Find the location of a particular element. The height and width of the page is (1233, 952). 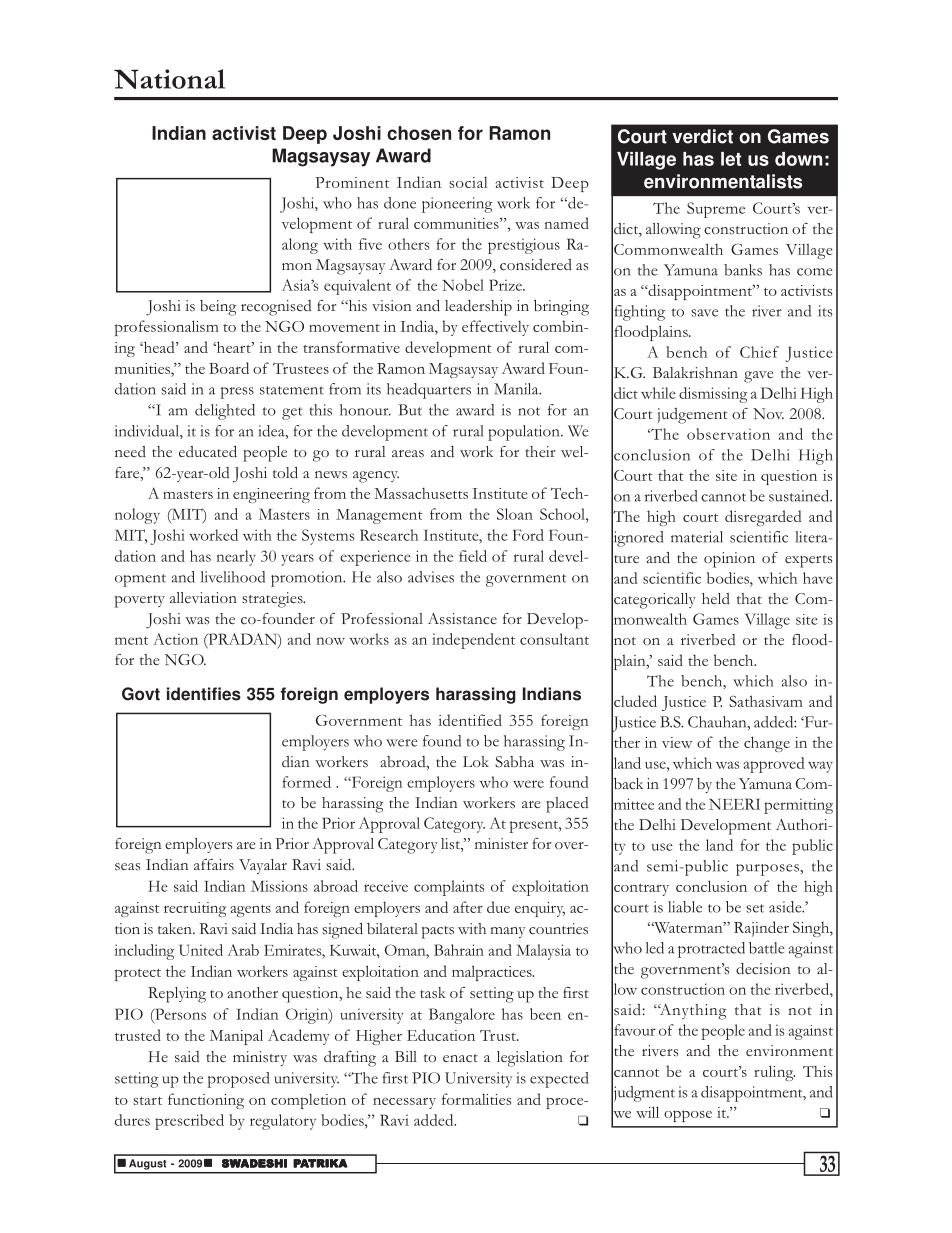

proposed is located at coordinates (238, 1080).
